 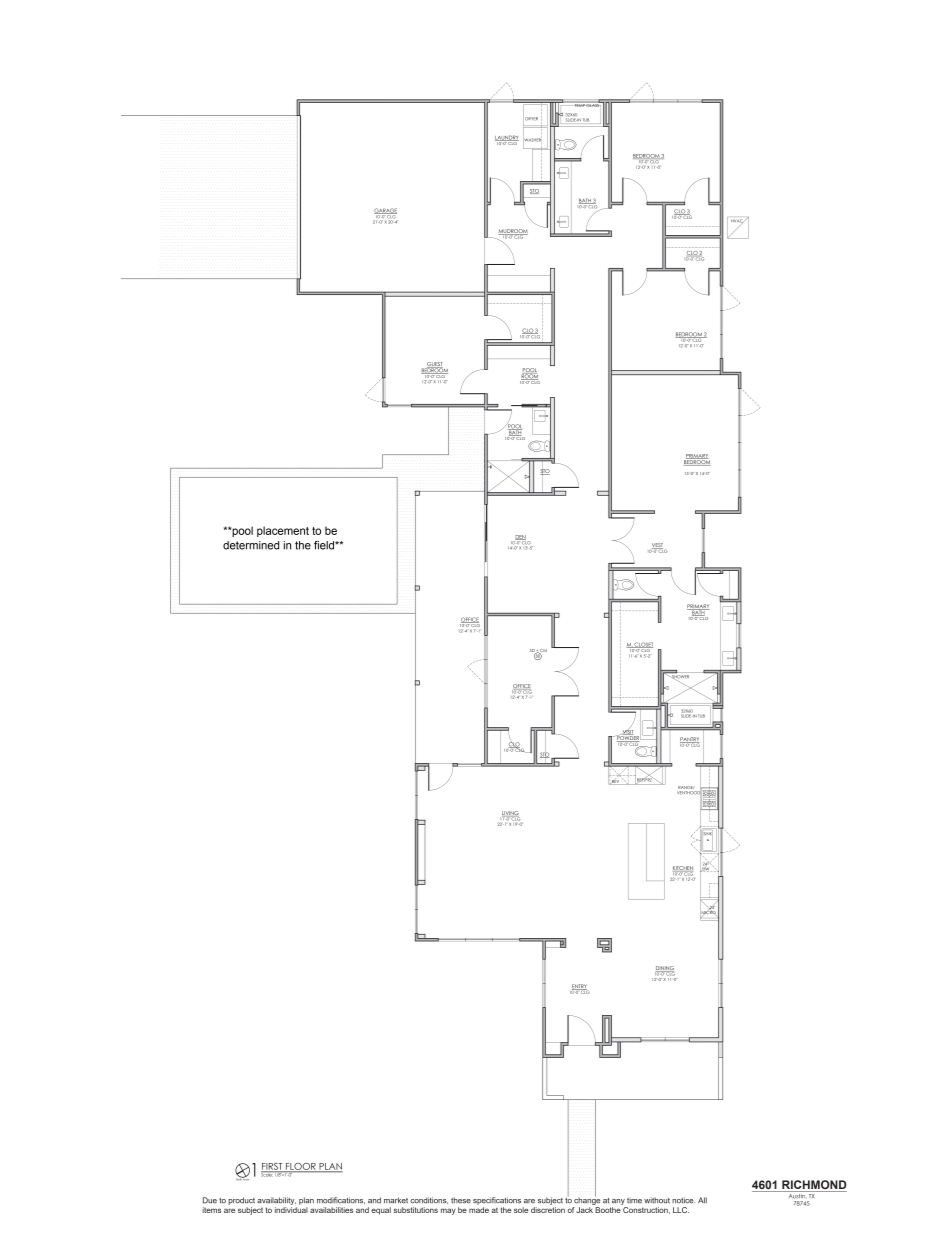 What do you see at coordinates (634, 1200) in the page?
I see `time` at bounding box center [634, 1200].
